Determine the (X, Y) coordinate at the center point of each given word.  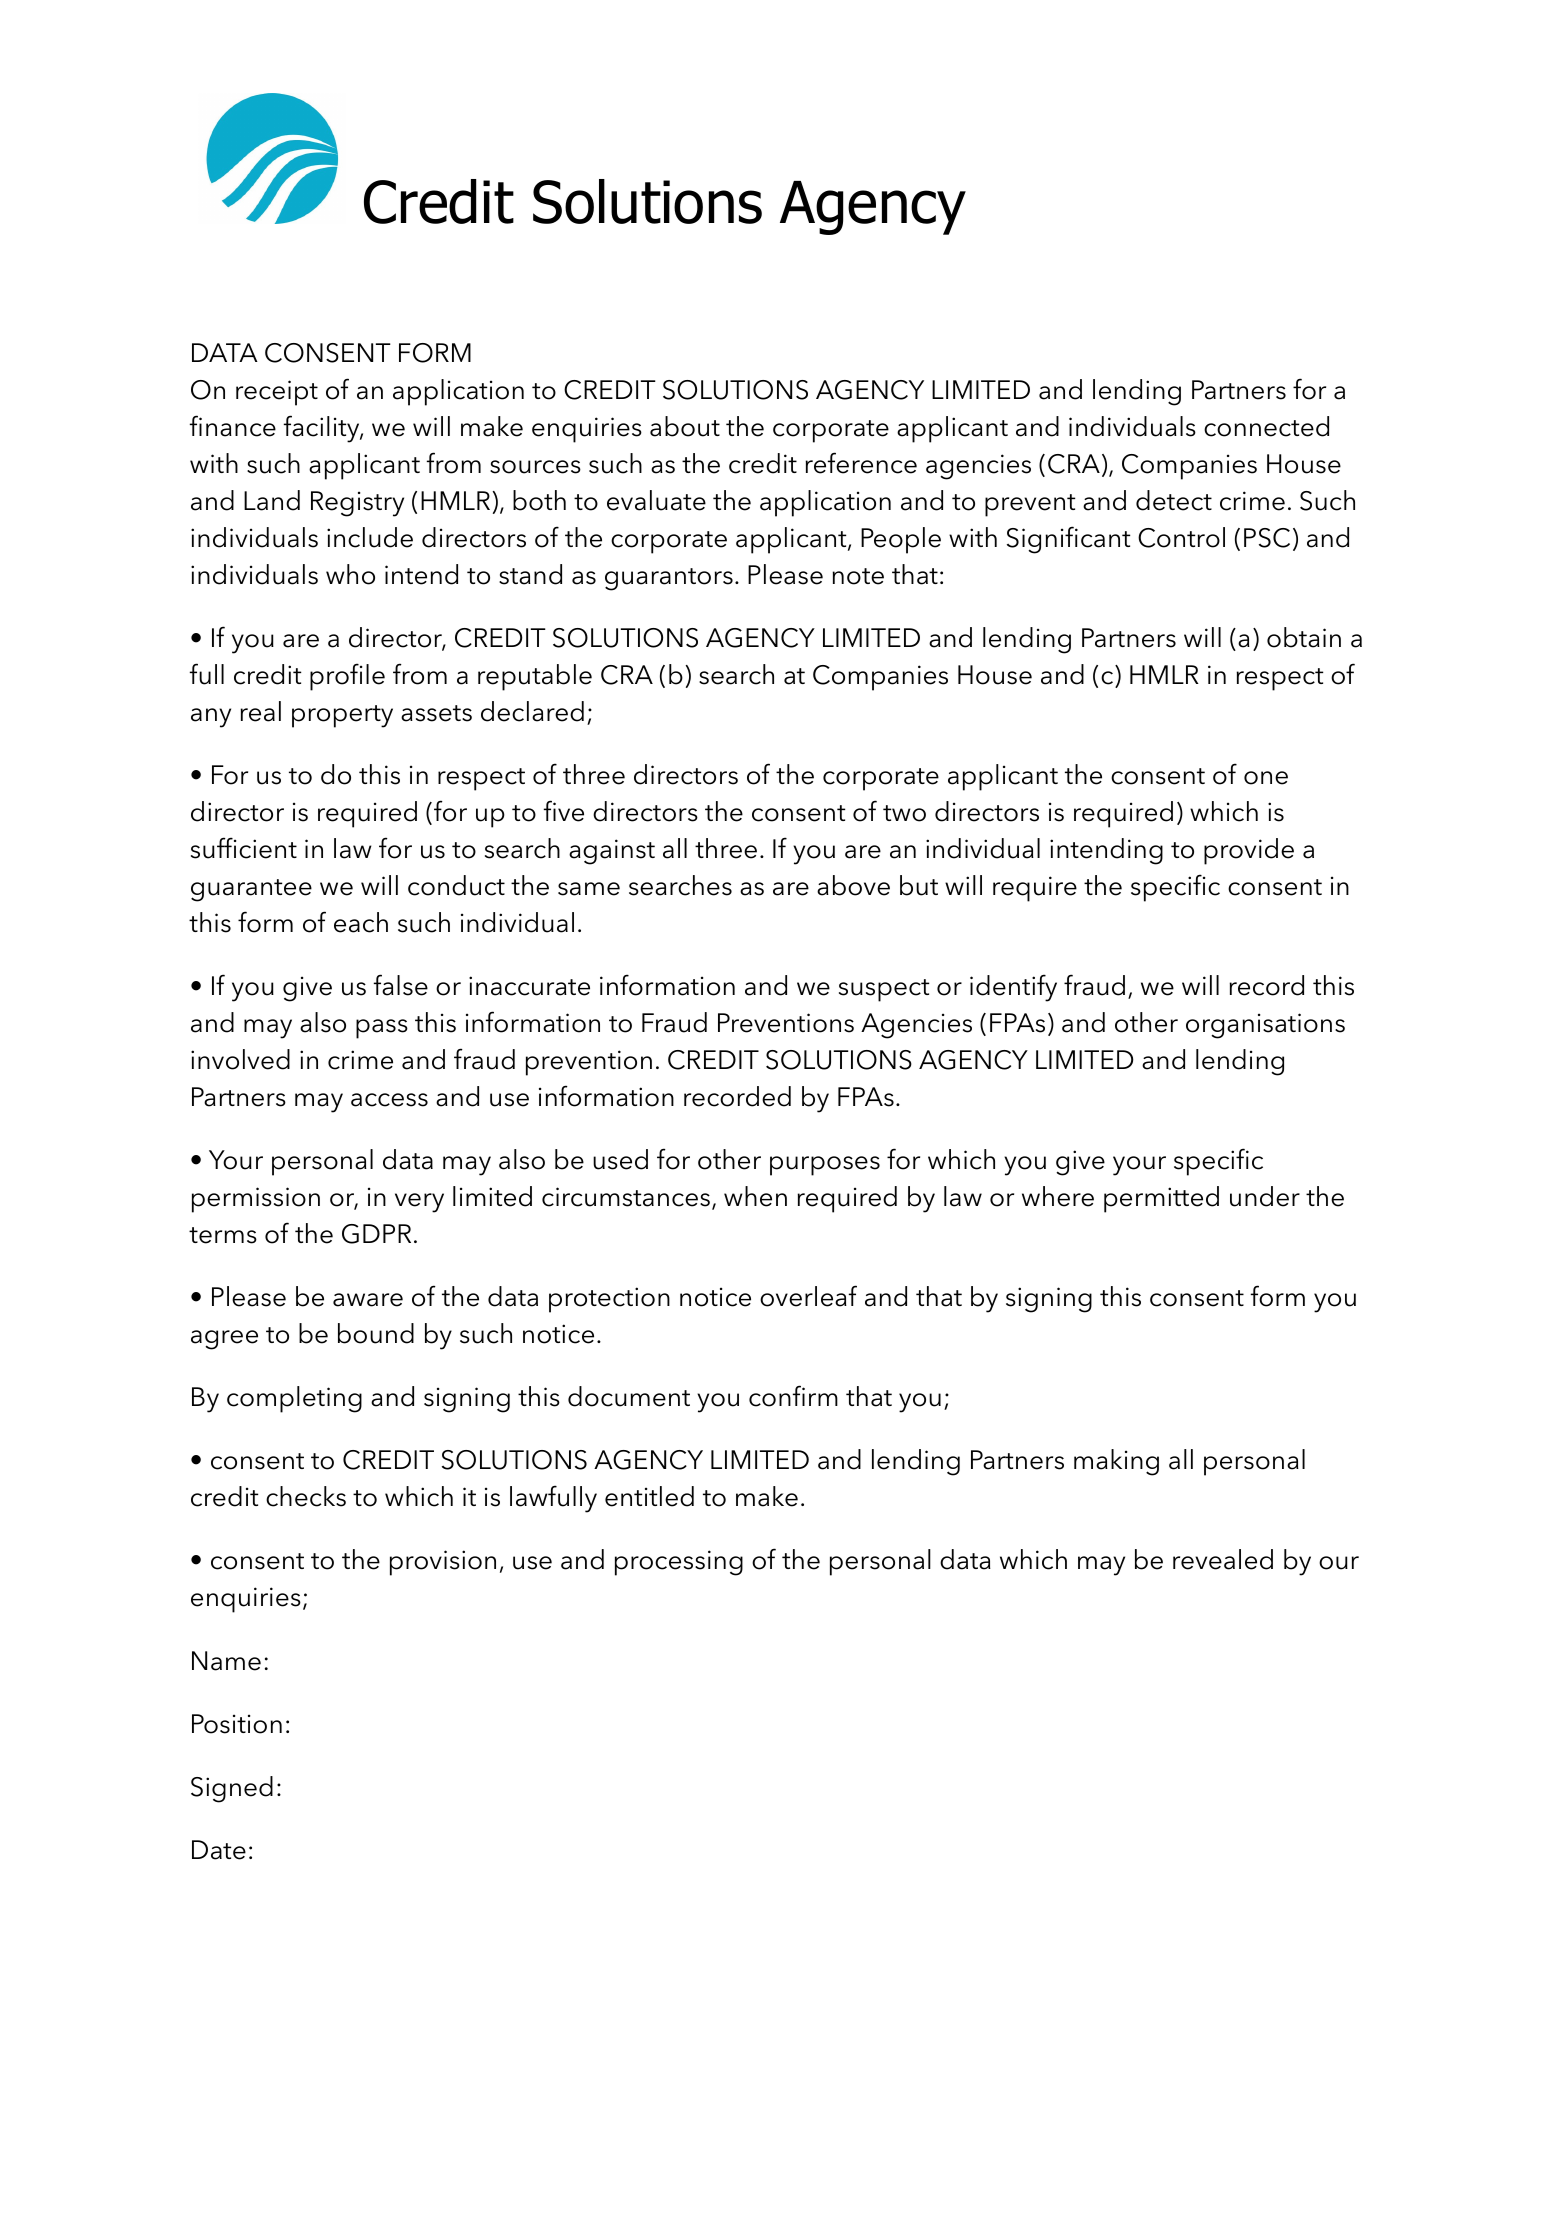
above (853, 885)
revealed (1223, 1559)
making (1116, 1462)
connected (1266, 426)
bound (376, 1333)
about (685, 426)
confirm (793, 1396)
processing (679, 1563)
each (361, 922)
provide (1249, 851)
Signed (232, 1789)
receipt (277, 393)
